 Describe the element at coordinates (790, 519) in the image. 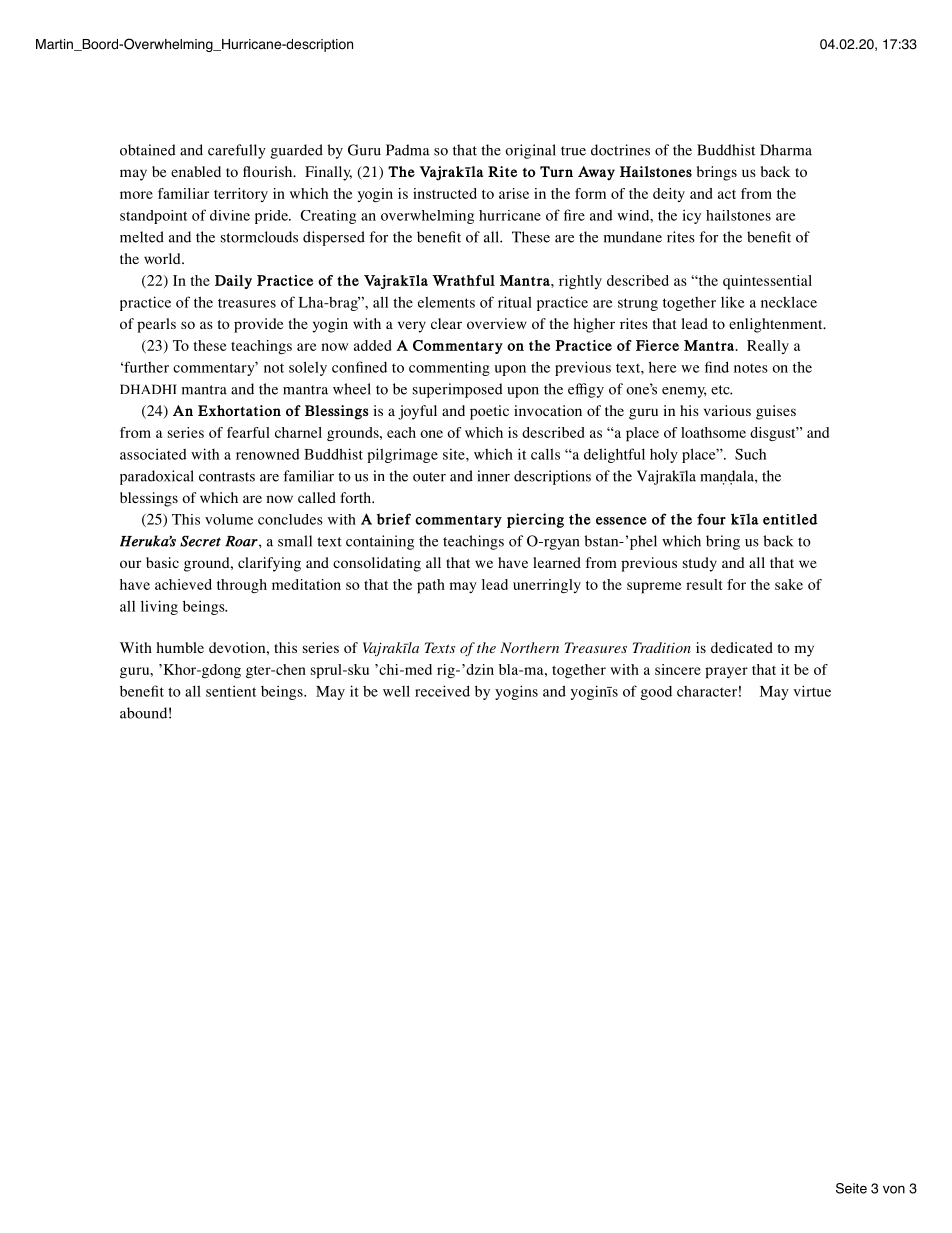

I see `entitled` at that location.
